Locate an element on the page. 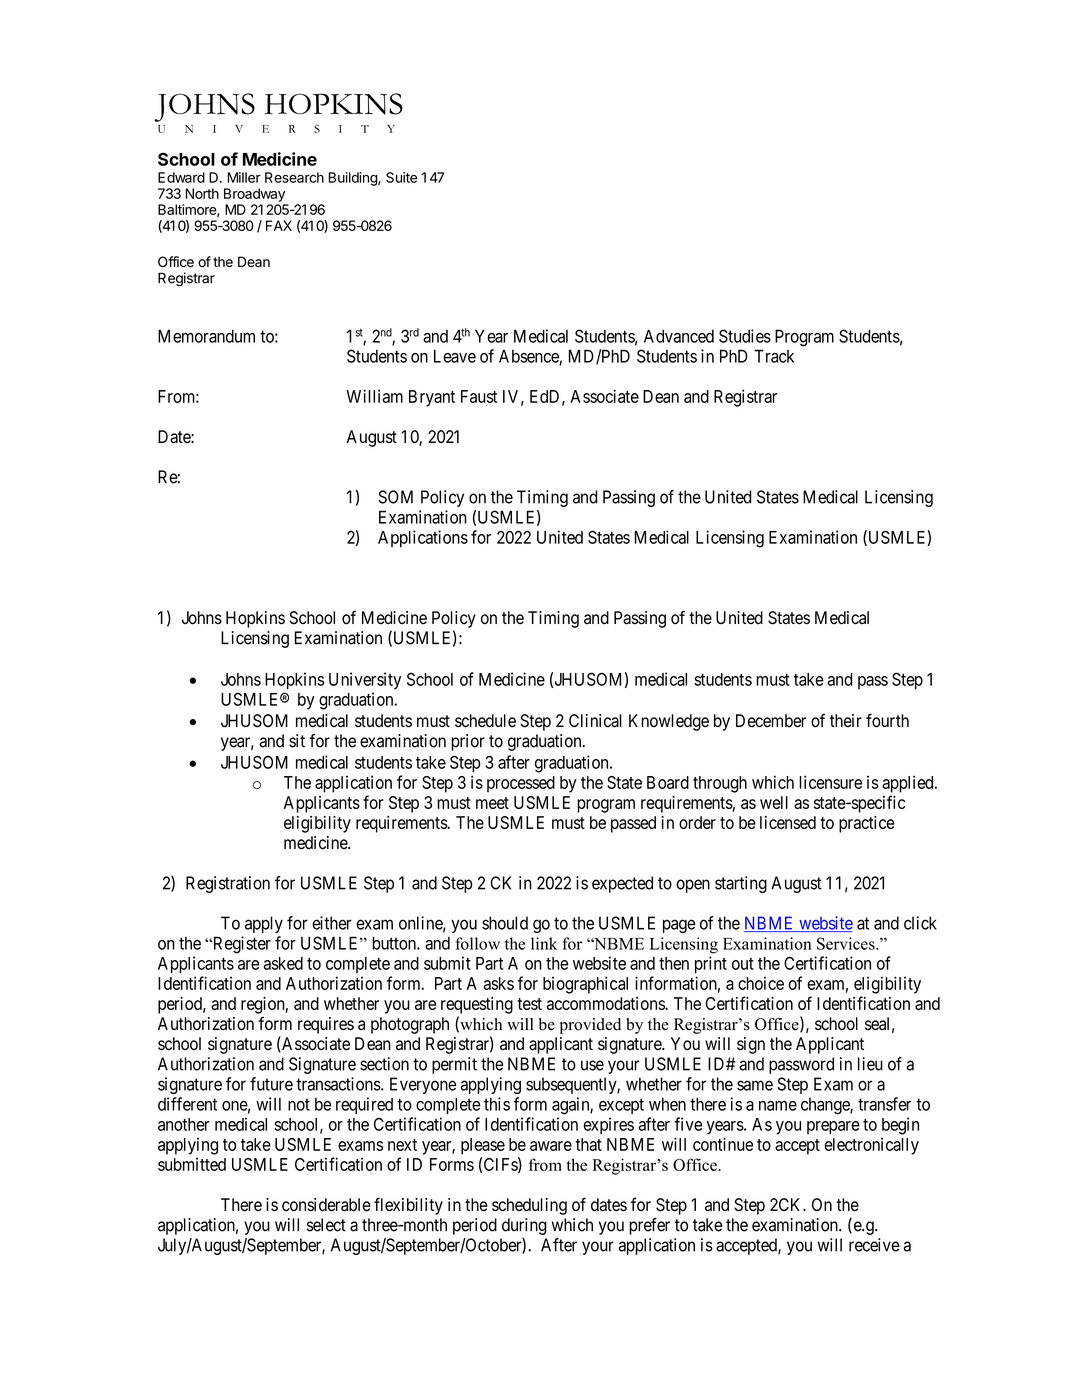 The width and height of the image is (1070, 1385). processed is located at coordinates (521, 784).
